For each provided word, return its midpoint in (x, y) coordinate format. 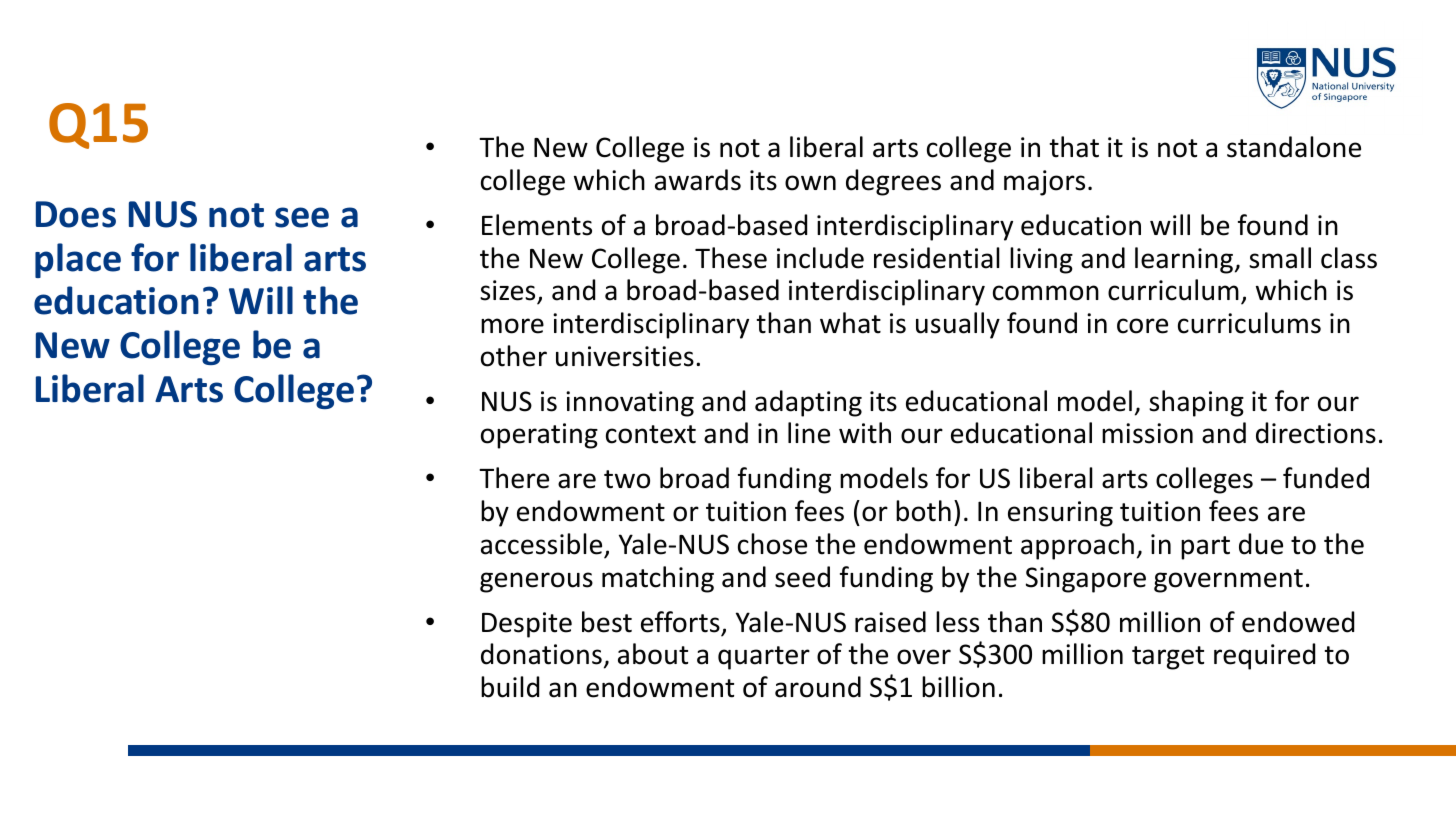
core (1142, 326)
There (514, 478)
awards (698, 180)
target (1168, 658)
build (510, 687)
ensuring (1060, 514)
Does (76, 214)
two (627, 479)
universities (625, 356)
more (512, 326)
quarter (764, 658)
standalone (1294, 147)
